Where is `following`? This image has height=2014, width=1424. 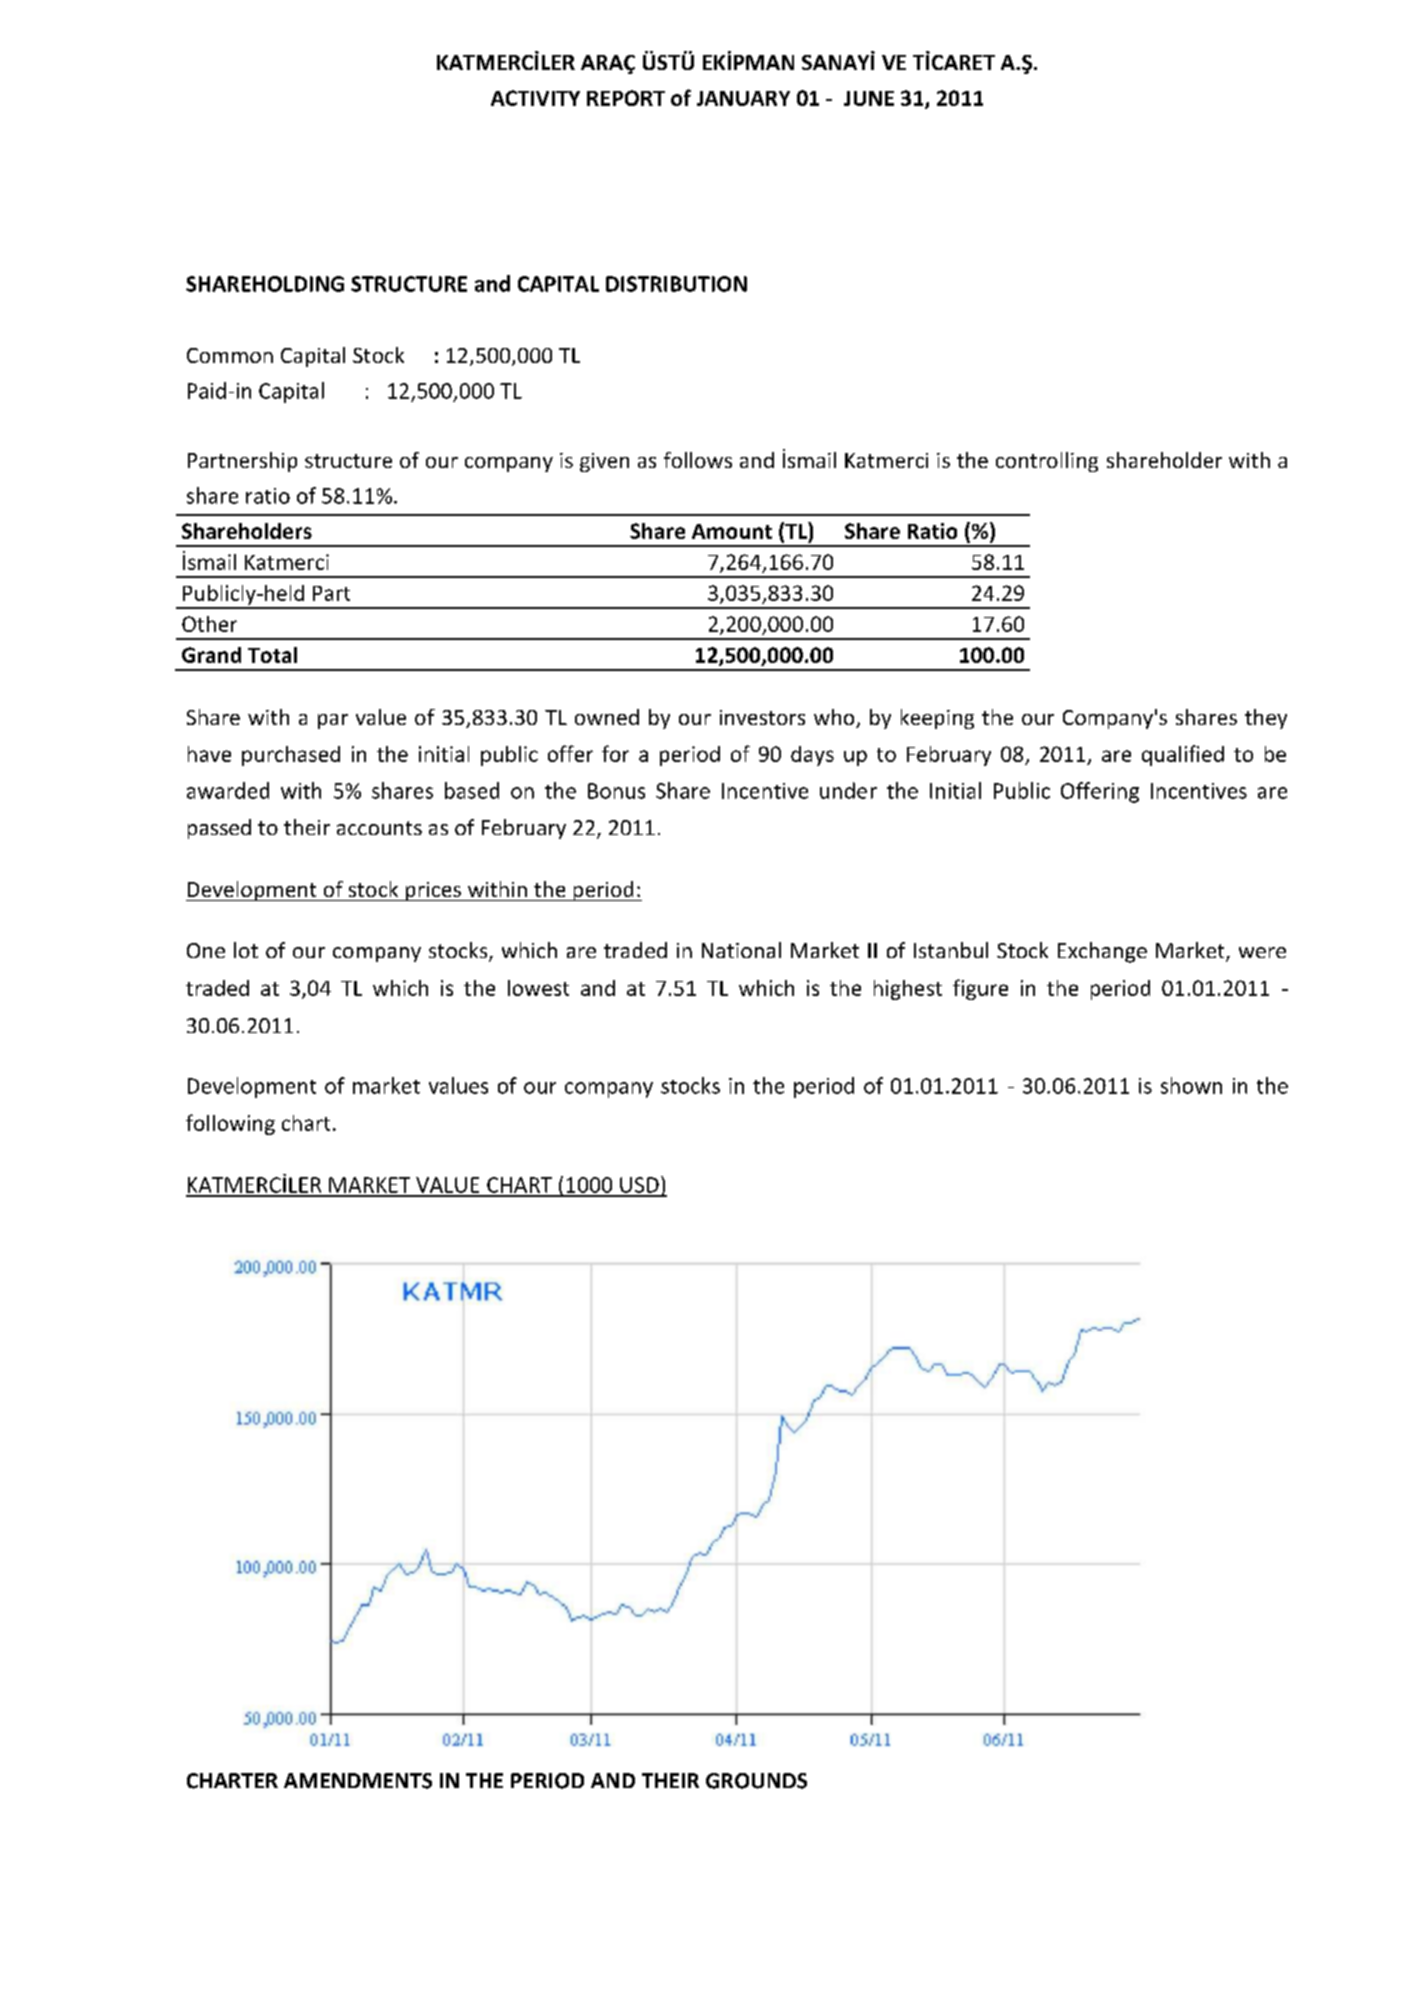
following is located at coordinates (230, 1124).
